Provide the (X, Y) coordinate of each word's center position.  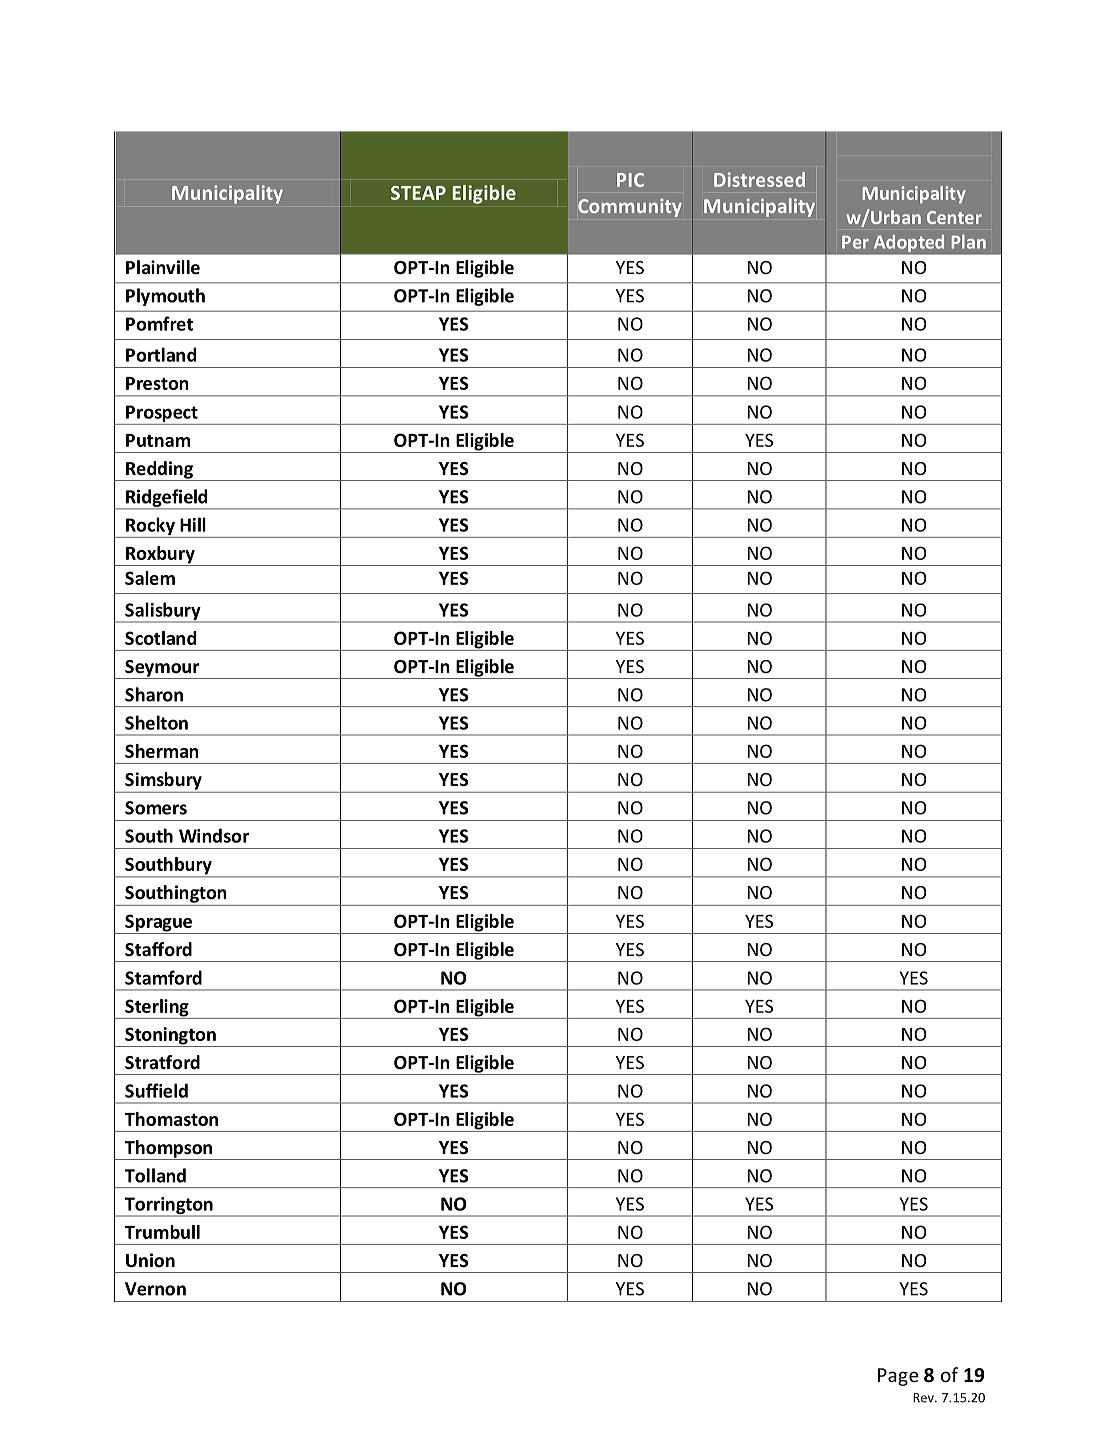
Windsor (214, 835)
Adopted (909, 243)
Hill (193, 524)
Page (898, 1377)
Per (855, 242)
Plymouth (165, 297)
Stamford (163, 977)
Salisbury (163, 612)
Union (150, 1260)
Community (630, 208)
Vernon (155, 1289)
